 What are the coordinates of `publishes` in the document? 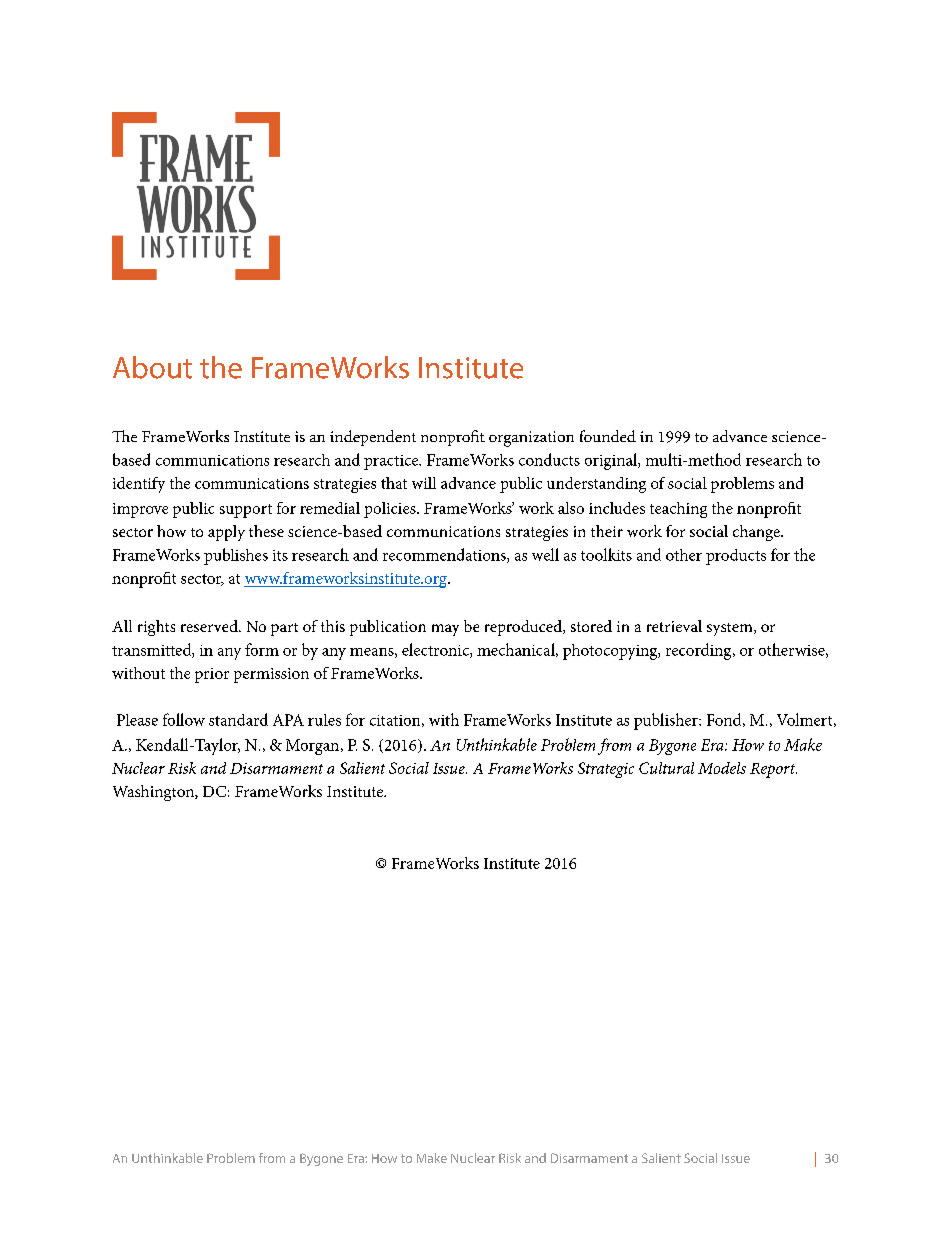 It's located at (236, 556).
